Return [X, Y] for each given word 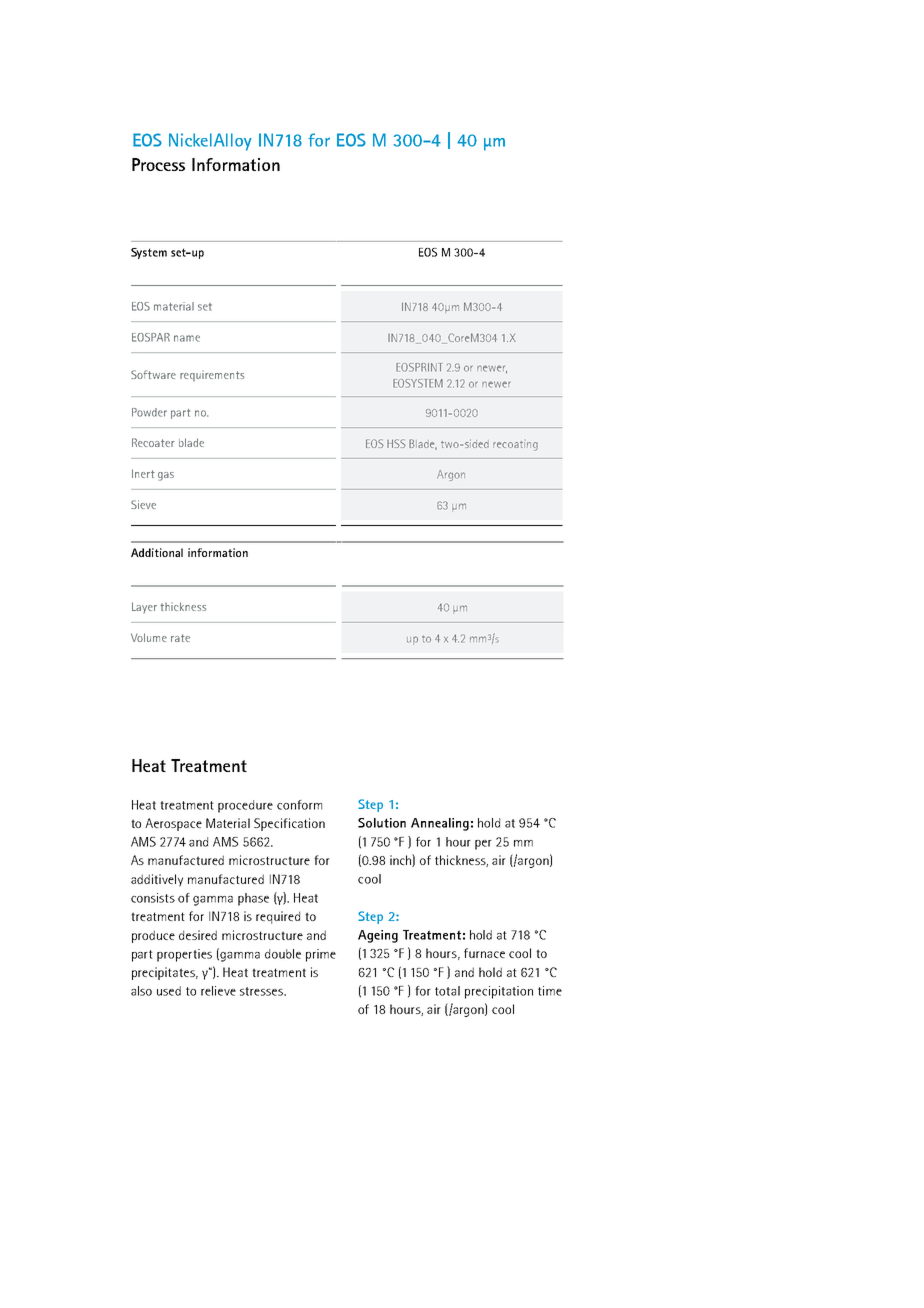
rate [180, 638]
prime [321, 955]
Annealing [440, 824]
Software [153, 374]
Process [158, 164]
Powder [149, 412]
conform [299, 805]
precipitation [499, 992]
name [187, 338]
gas [166, 476]
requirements [212, 376]
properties [184, 955]
